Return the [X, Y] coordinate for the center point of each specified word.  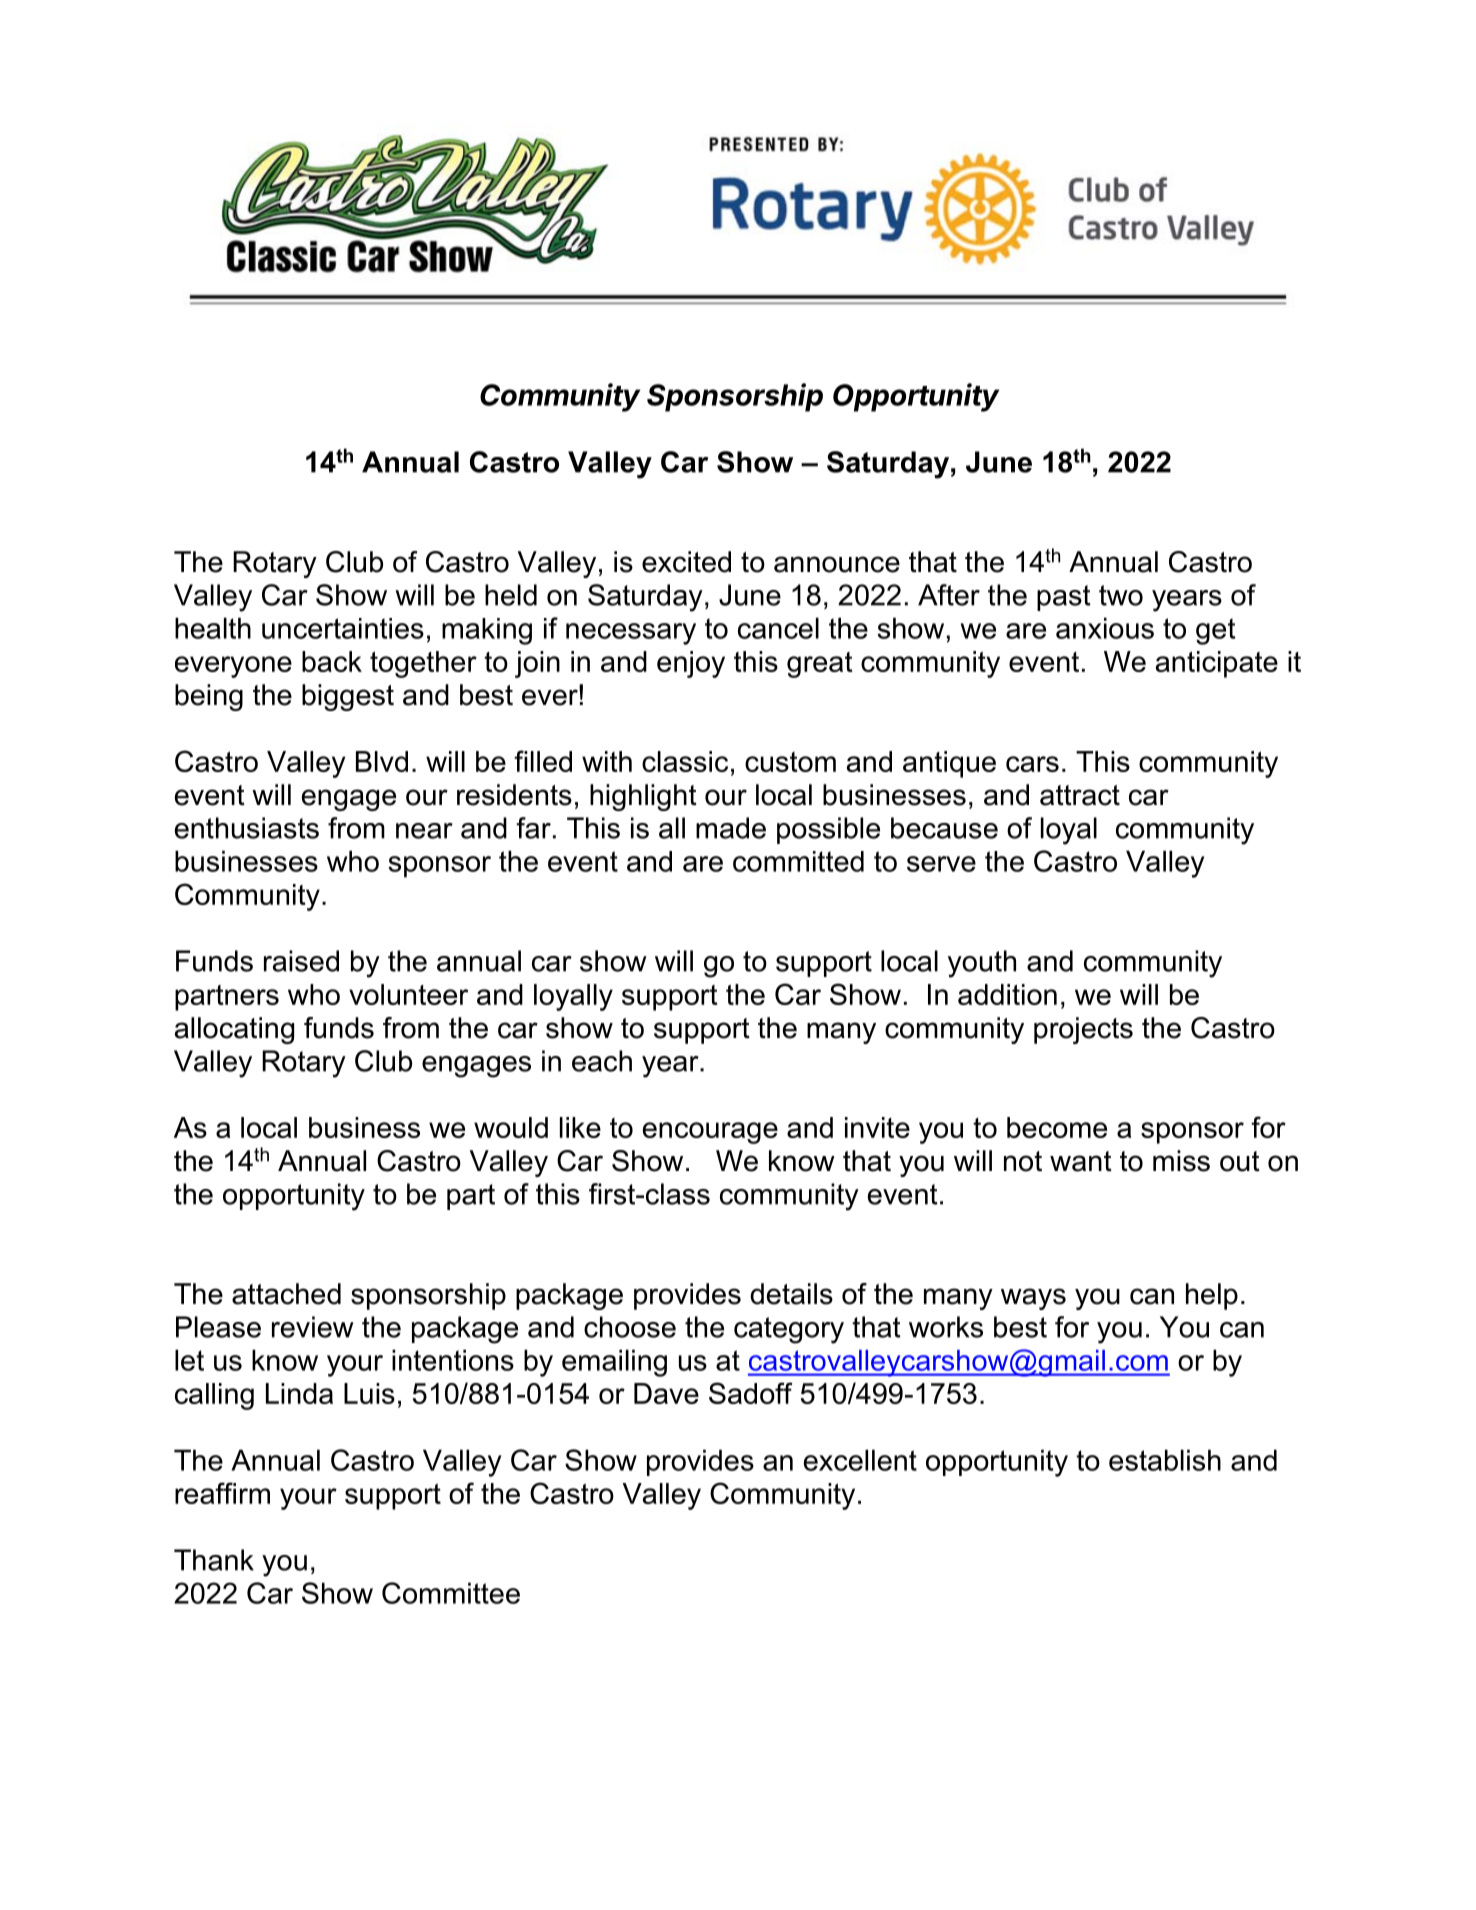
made [731, 828]
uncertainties [343, 628]
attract [1080, 795]
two [1121, 595]
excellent [860, 1460]
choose [630, 1327]
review [313, 1327]
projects [1083, 1030]
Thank [214, 1560]
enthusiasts [247, 828]
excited [686, 562]
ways [1033, 1299]
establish [1165, 1460]
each [602, 1061]
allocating [234, 1030]
